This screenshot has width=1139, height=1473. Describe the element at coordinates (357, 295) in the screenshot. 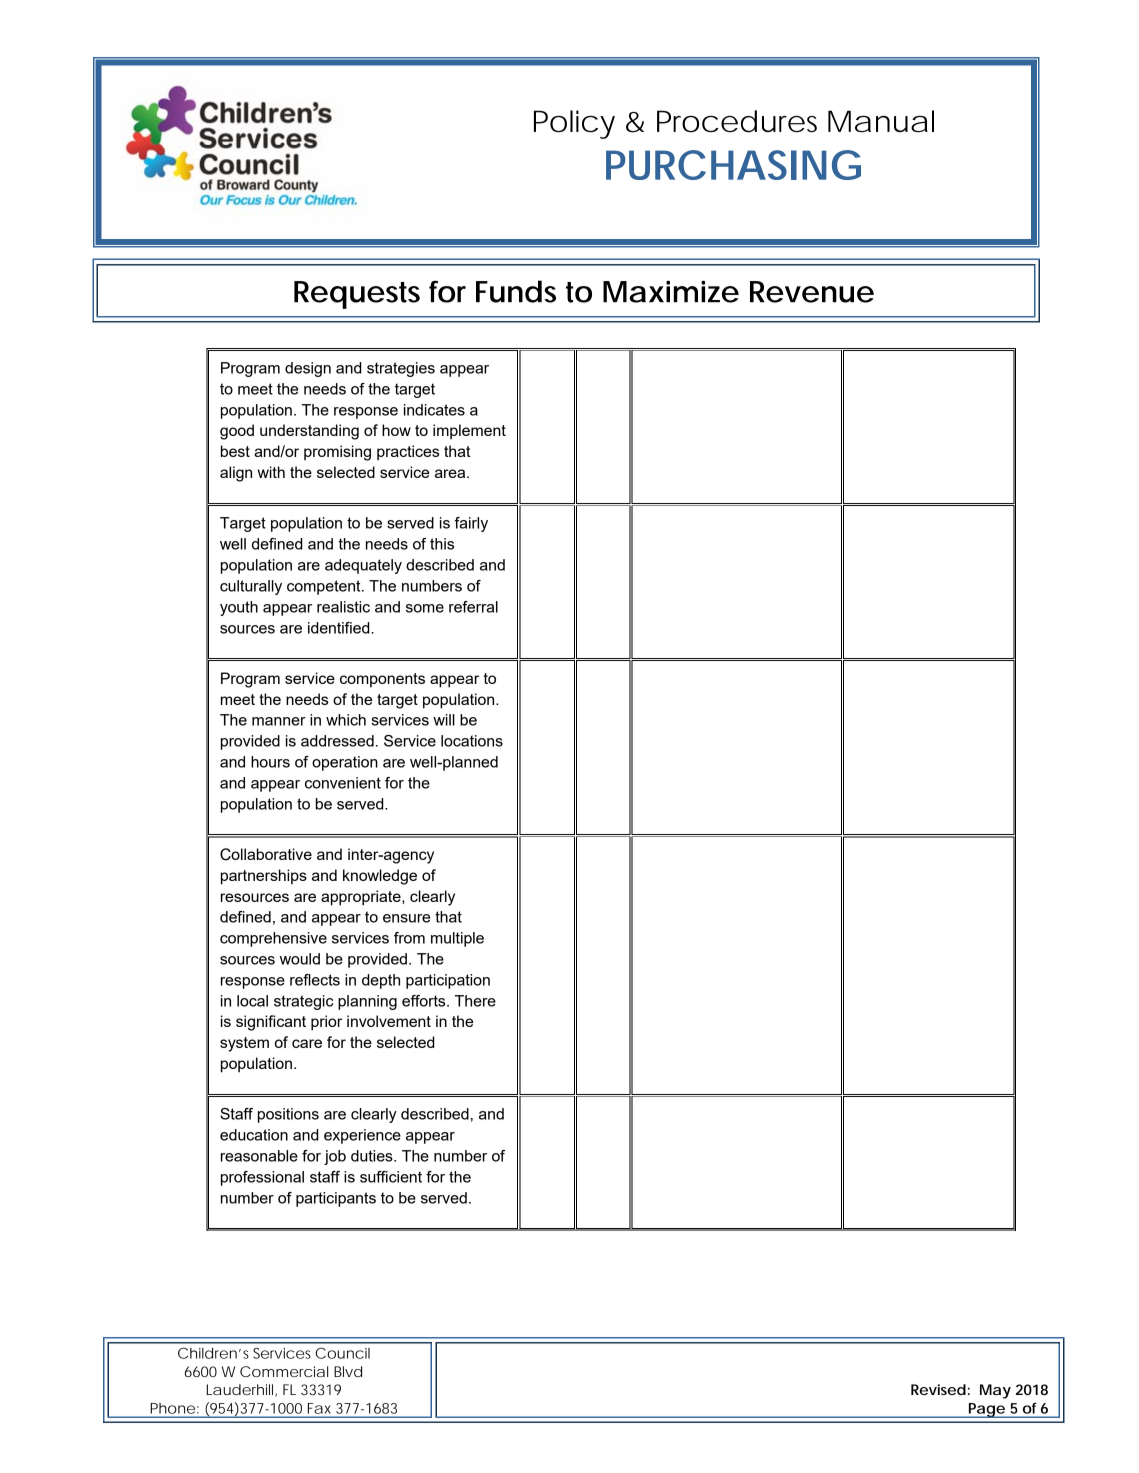

I see `Requests` at that location.
